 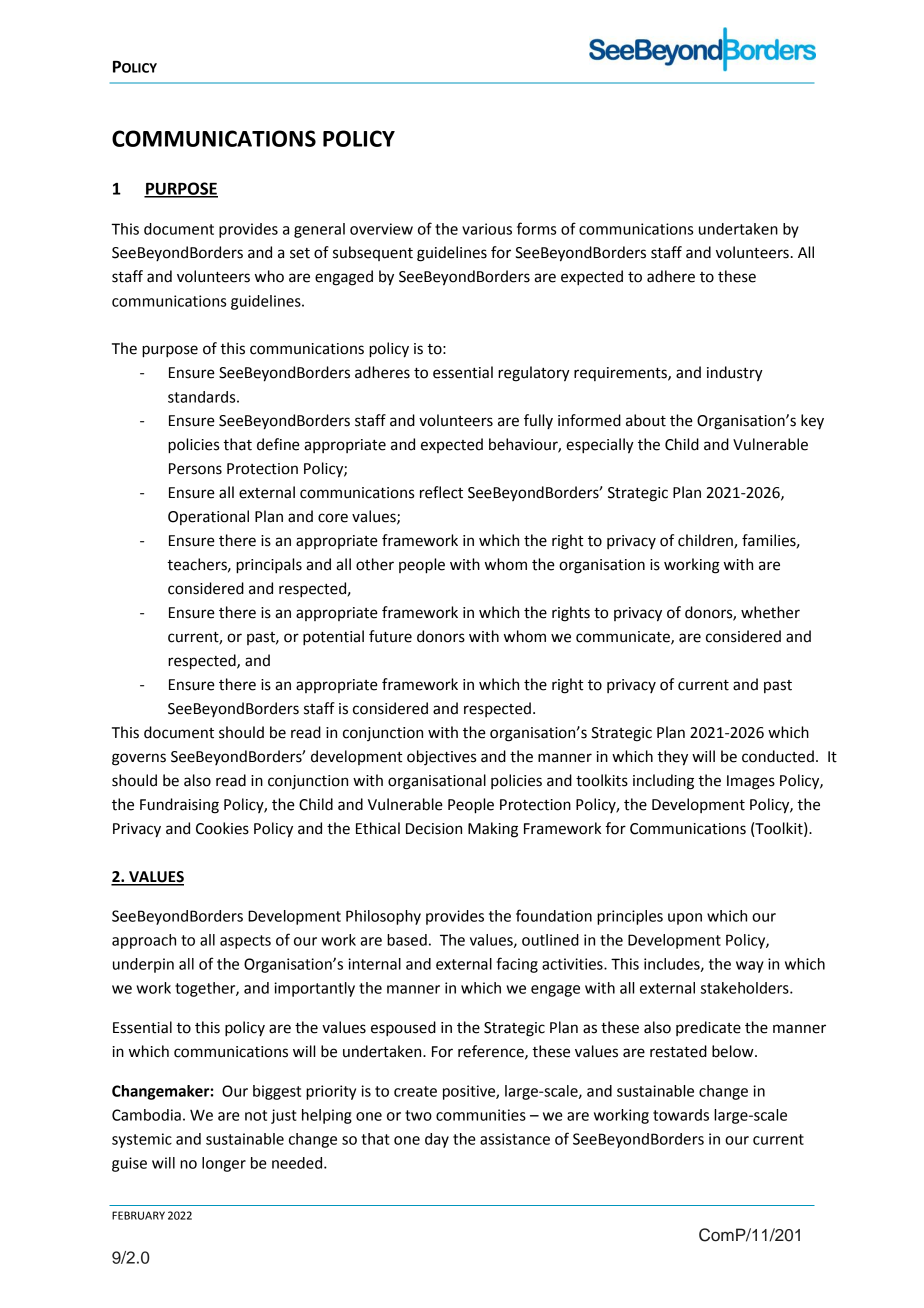 I want to click on Persons, so click(x=195, y=469).
